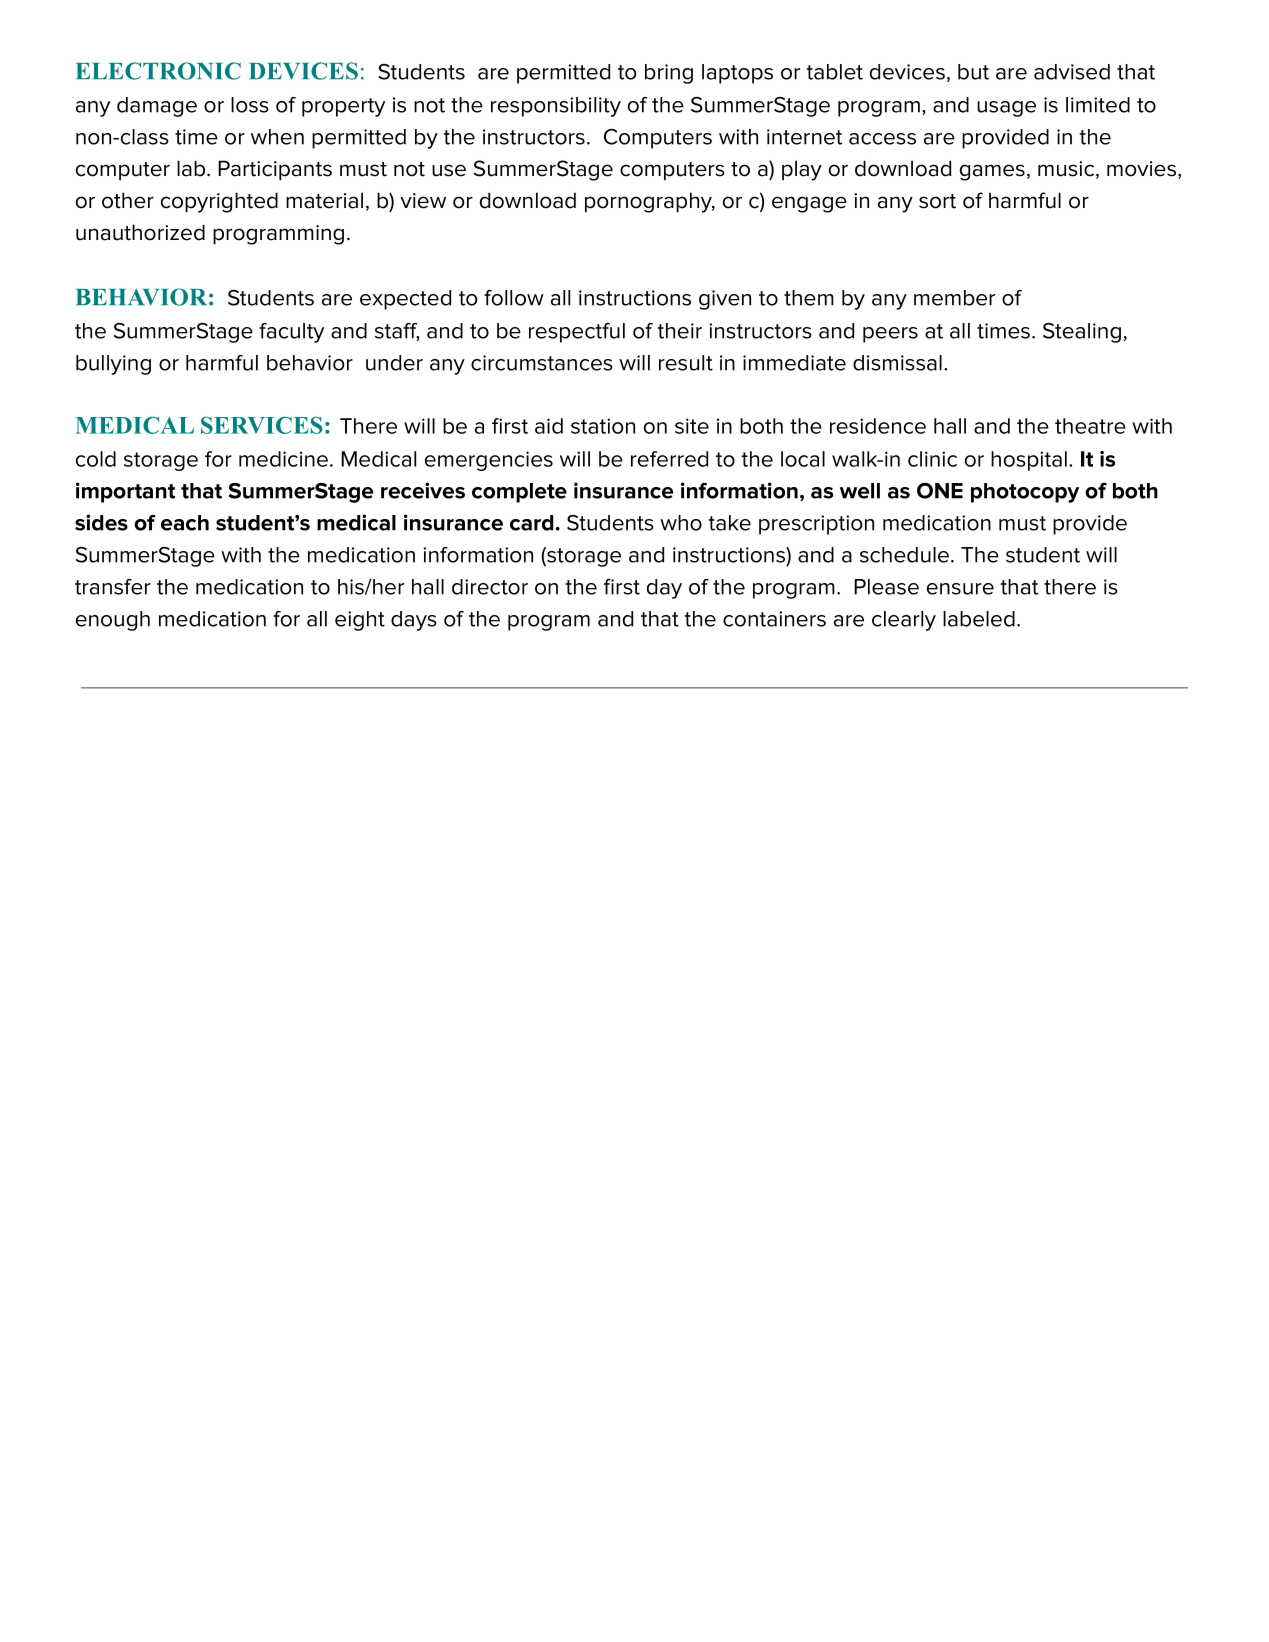 This image has height=1642, width=1269. I want to click on labeled, so click(979, 619).
